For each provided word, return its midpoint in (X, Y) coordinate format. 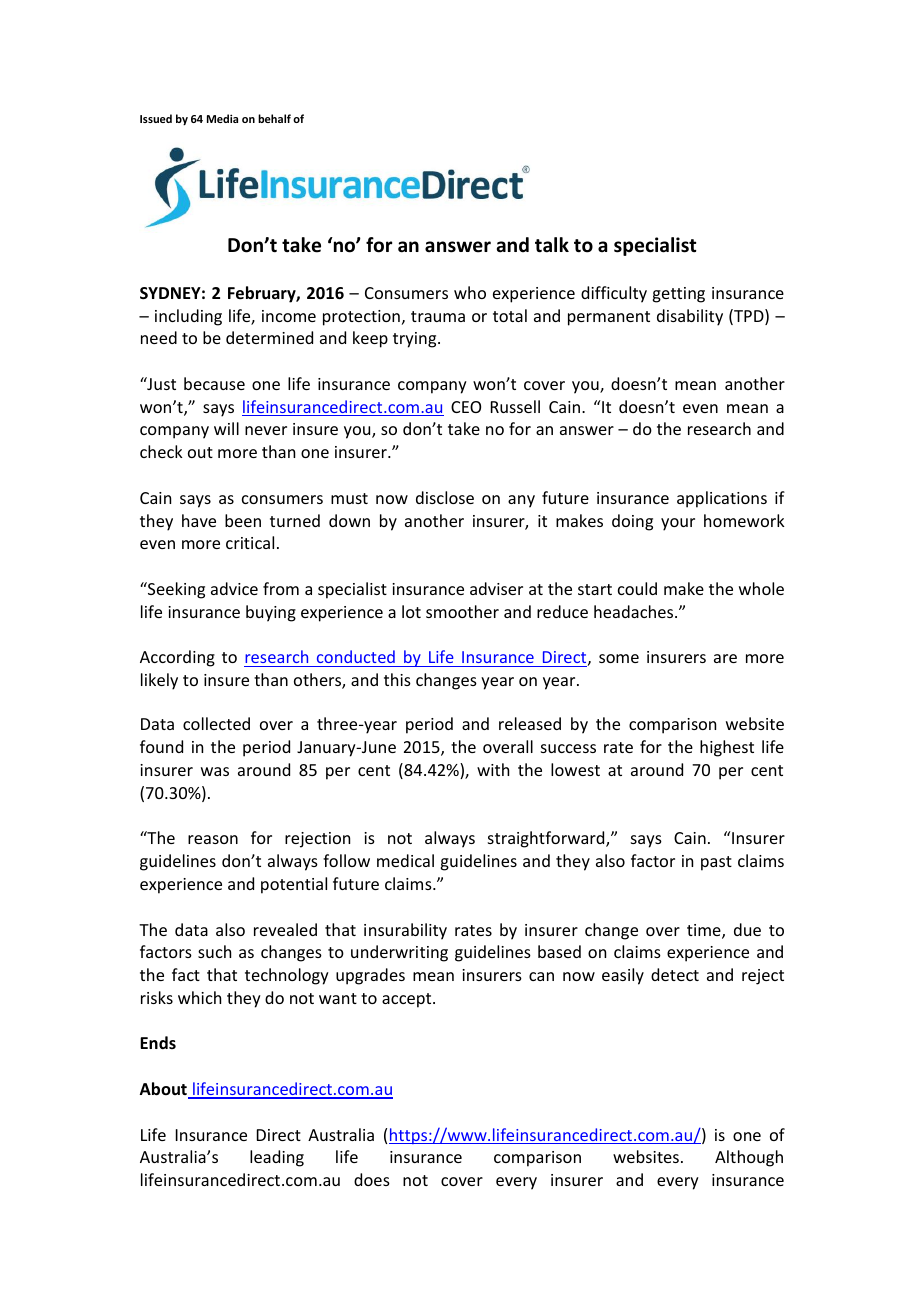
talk (552, 245)
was (215, 771)
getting (678, 295)
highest (727, 748)
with (493, 769)
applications (722, 499)
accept (408, 1000)
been (243, 520)
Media (222, 118)
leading (277, 1158)
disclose (445, 497)
